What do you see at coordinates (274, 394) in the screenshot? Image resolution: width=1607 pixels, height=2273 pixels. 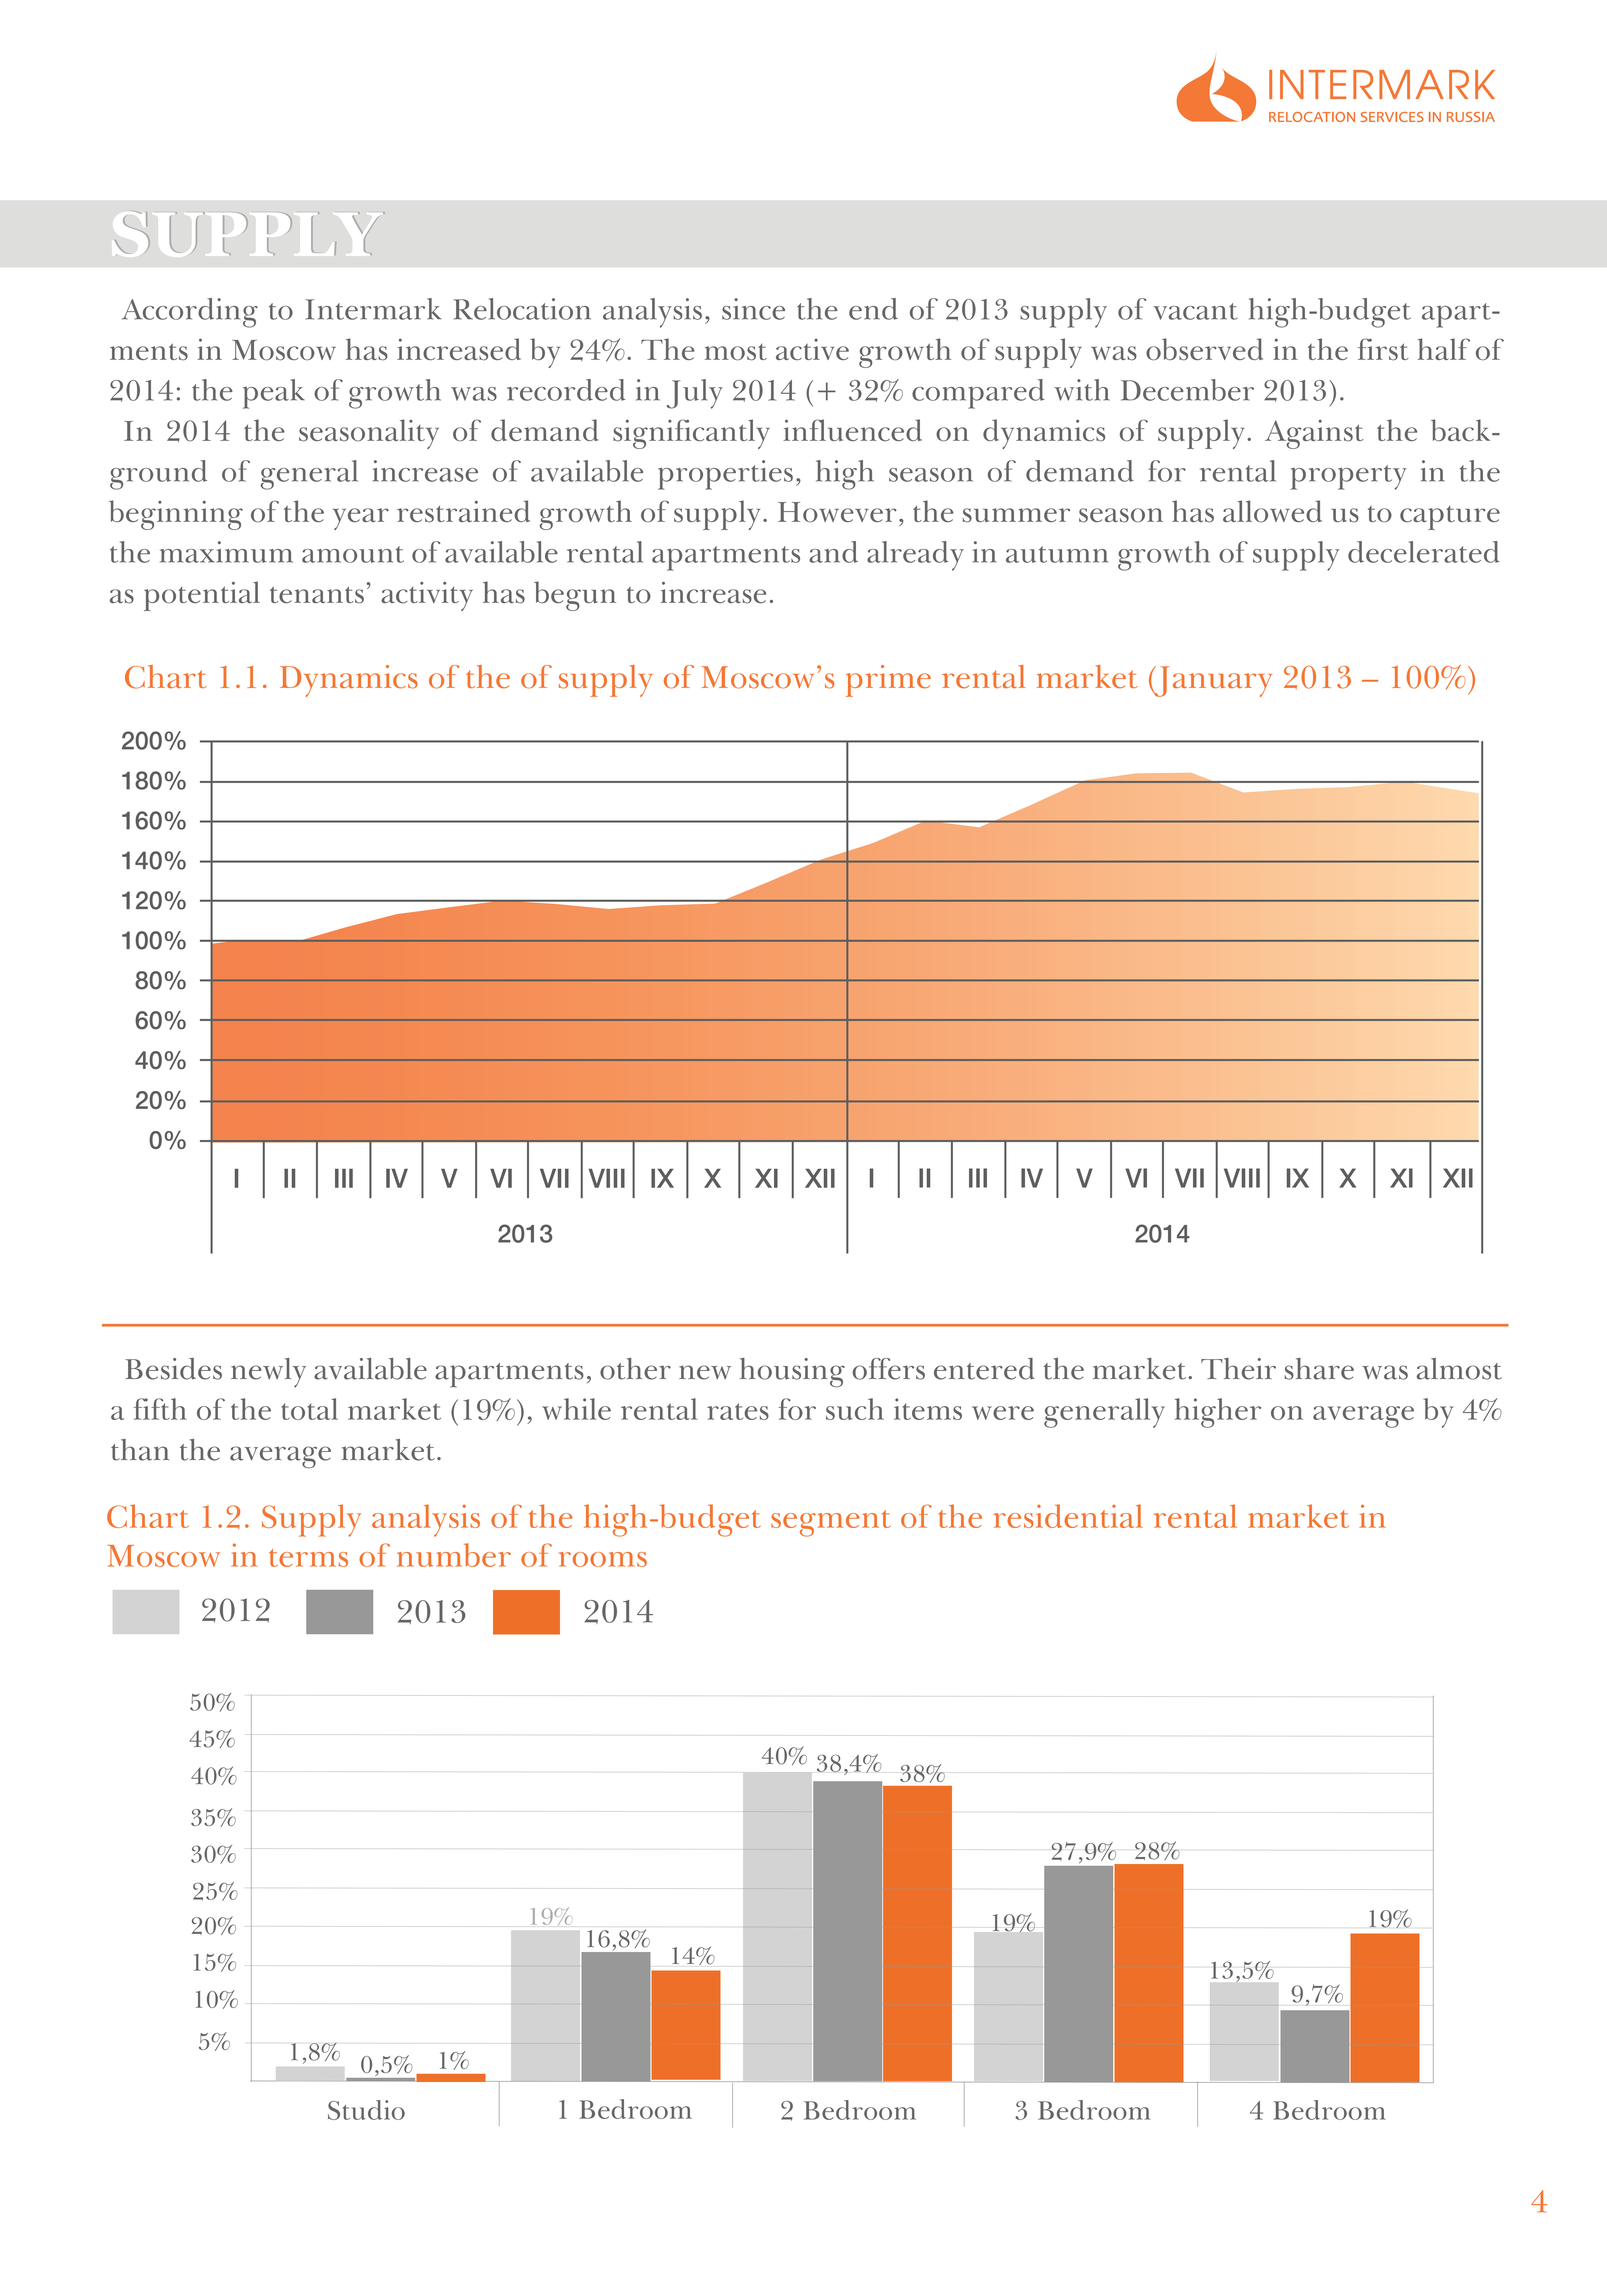 I see `peak` at bounding box center [274, 394].
